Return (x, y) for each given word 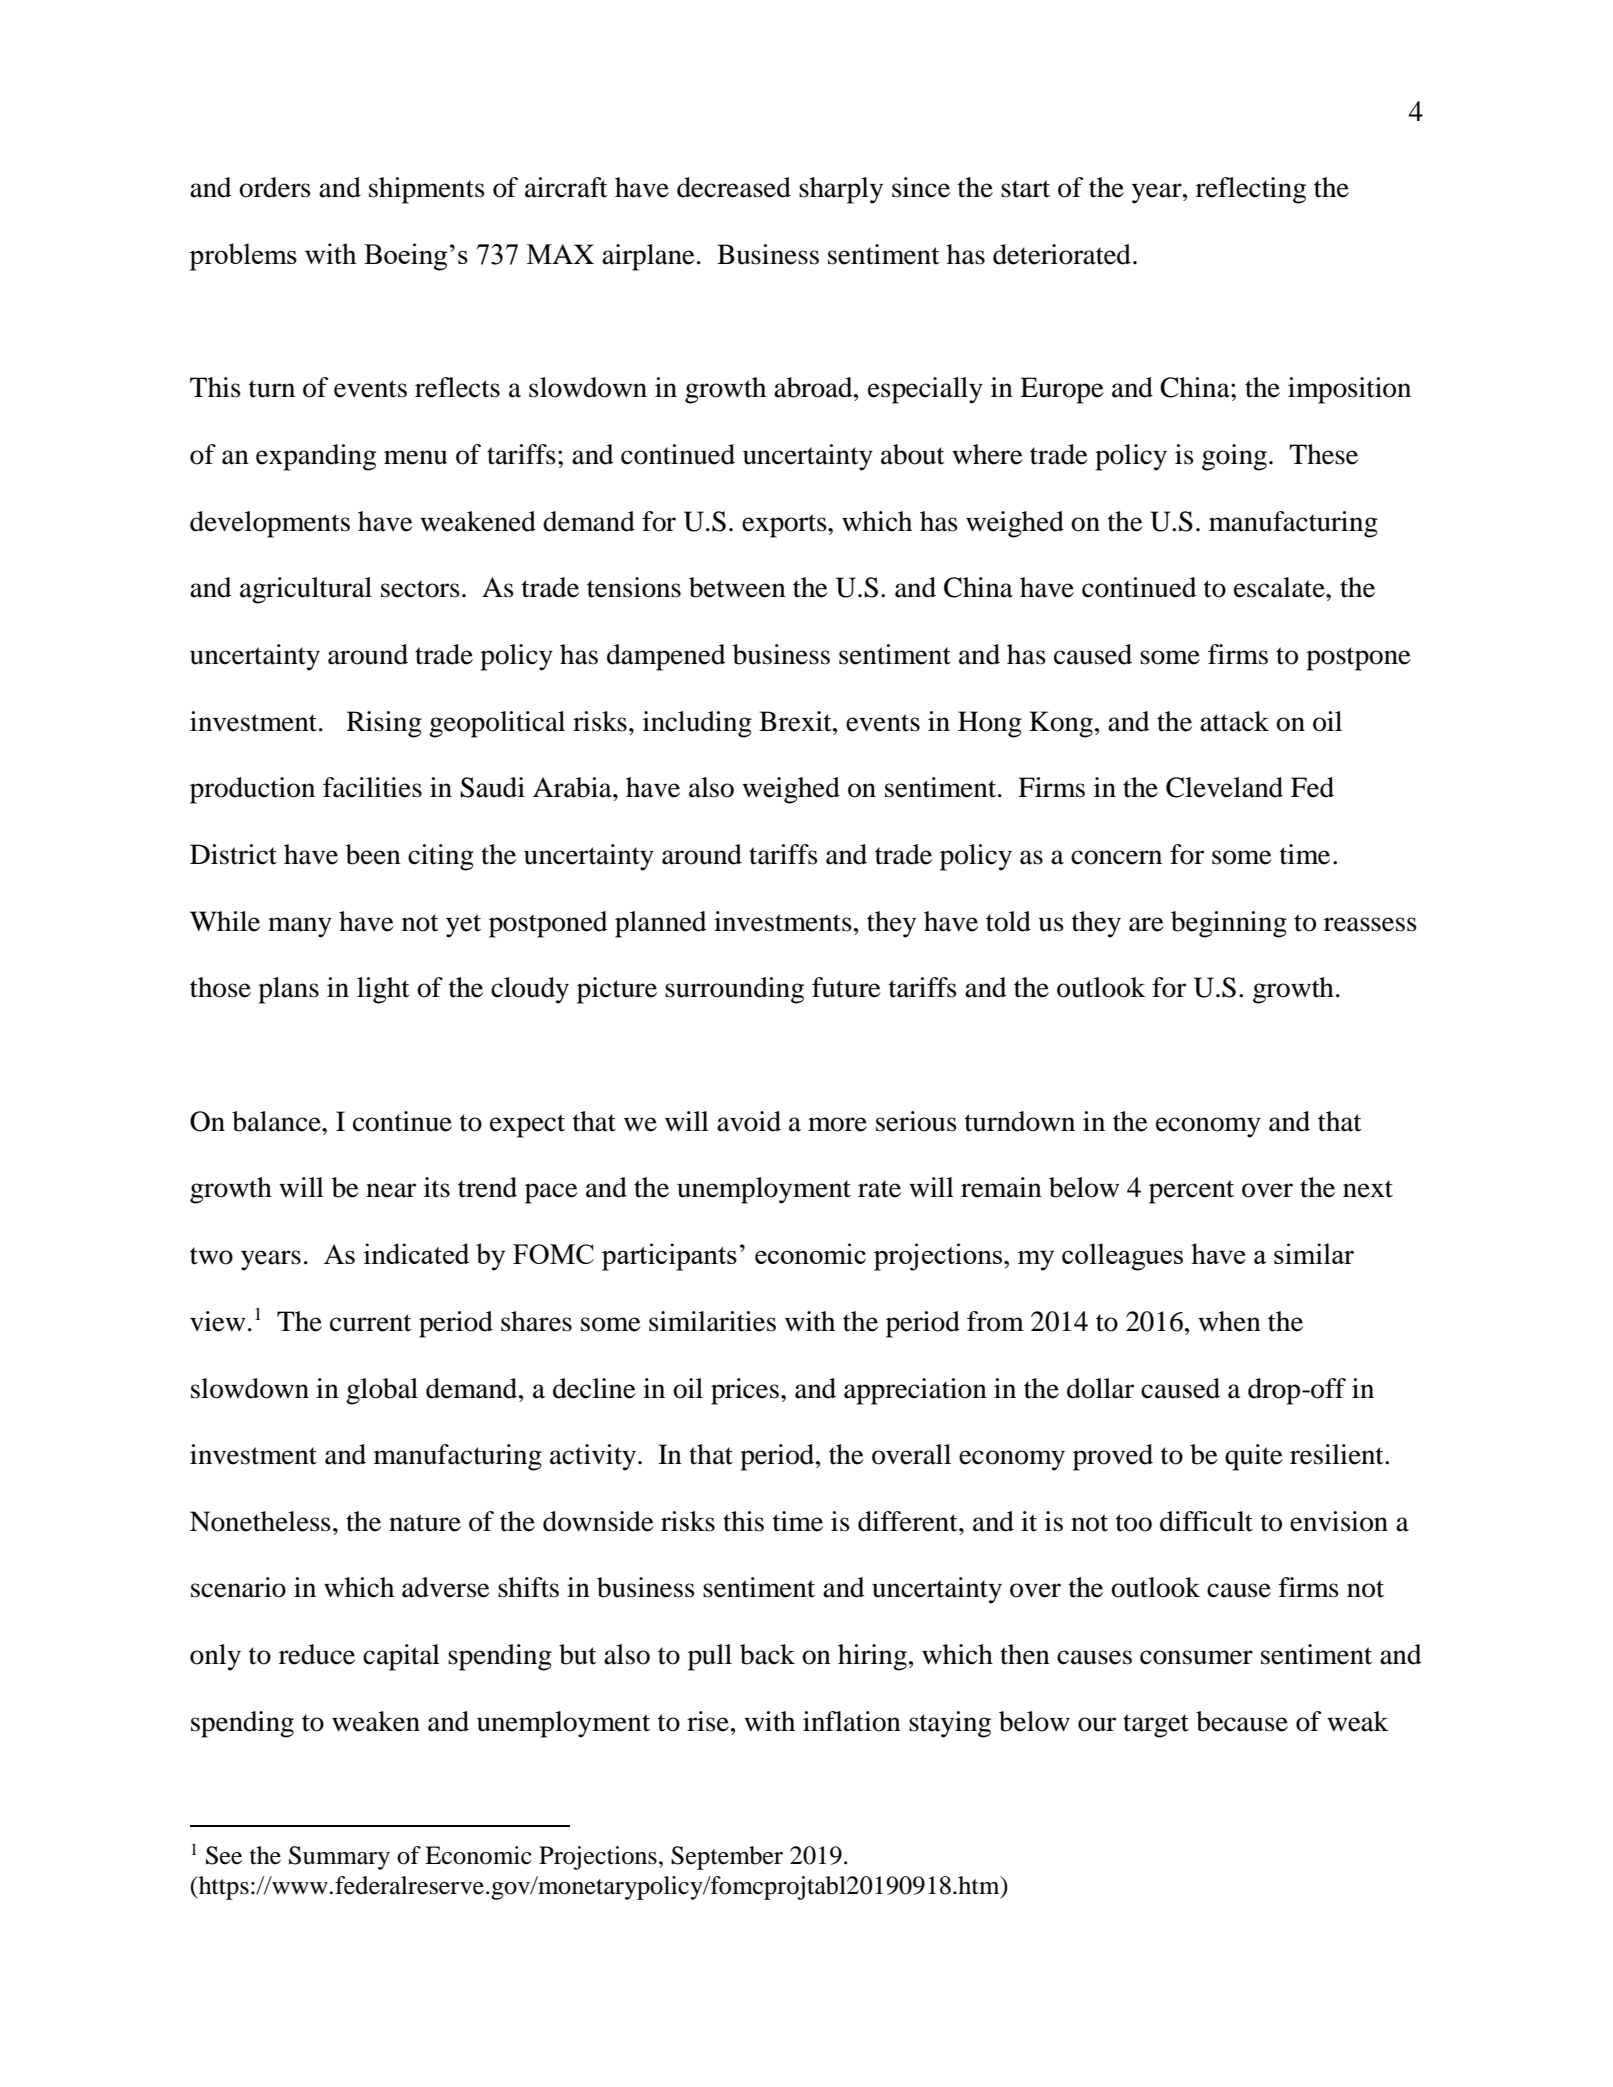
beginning (1229, 924)
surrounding (734, 990)
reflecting (1251, 190)
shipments (427, 190)
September (727, 1858)
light (383, 990)
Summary (339, 1858)
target (1156, 1726)
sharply (841, 190)
